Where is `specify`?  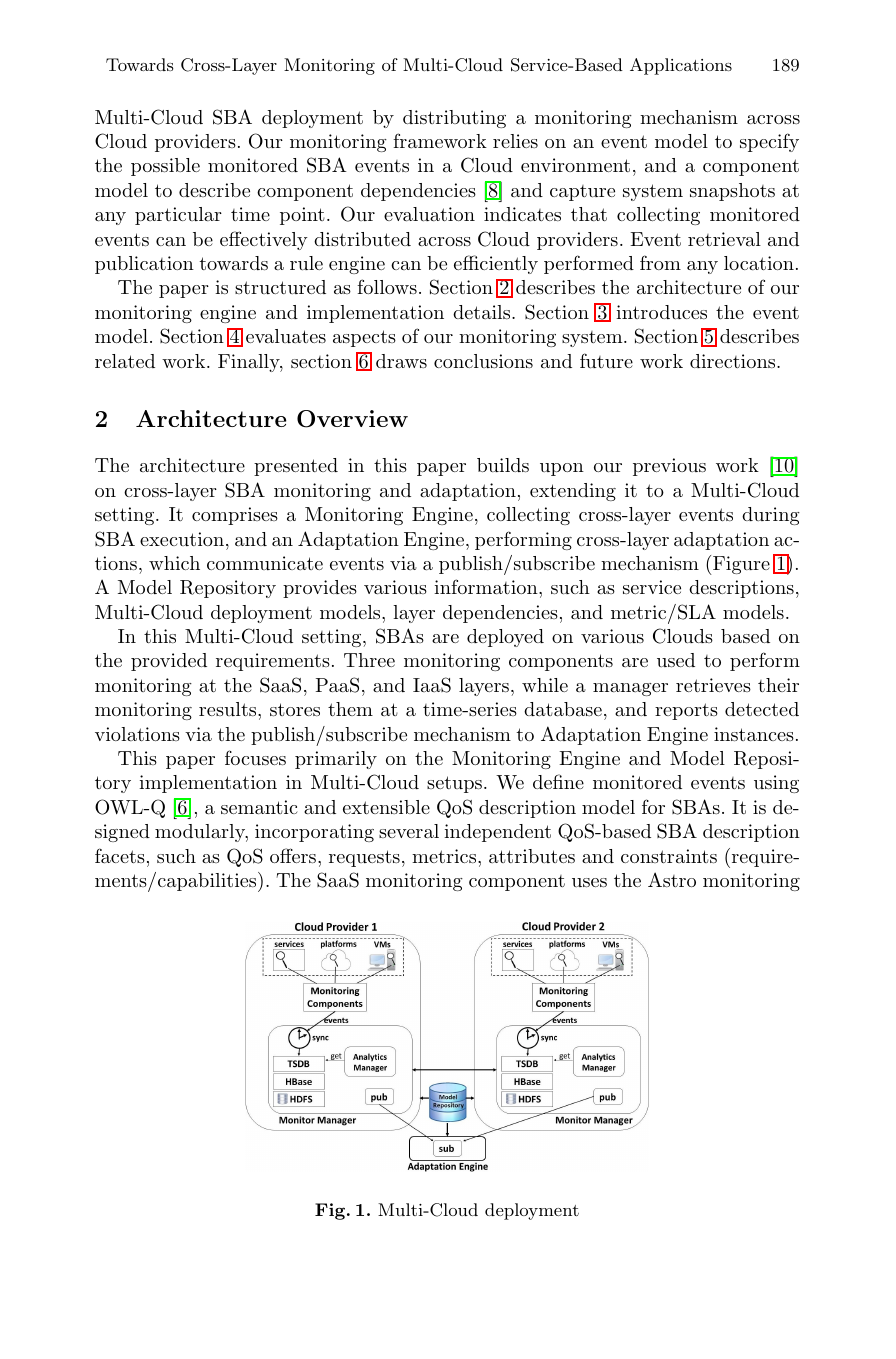
specify is located at coordinates (769, 142).
